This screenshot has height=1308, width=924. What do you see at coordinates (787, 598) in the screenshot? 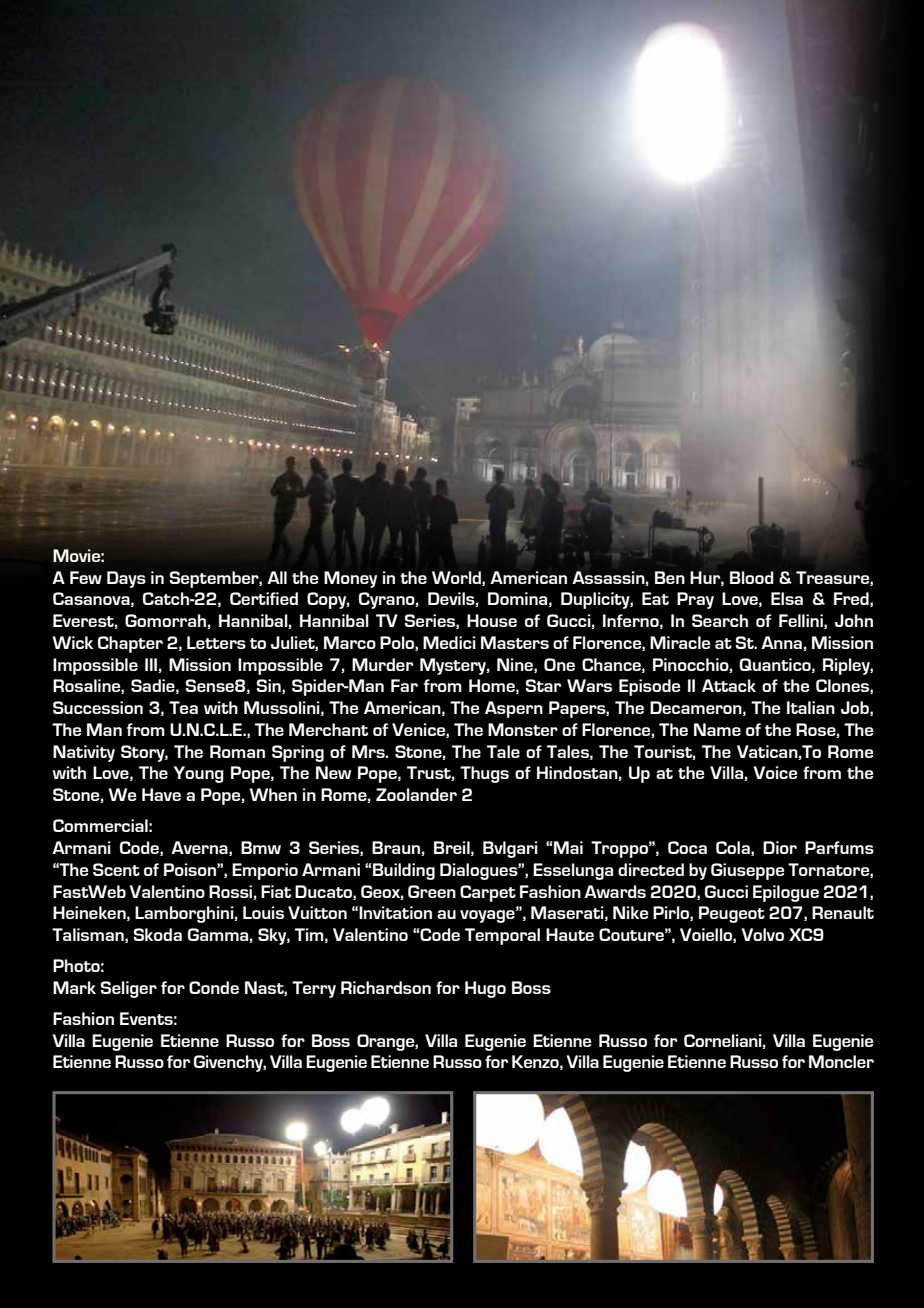
I see `Elsa` at bounding box center [787, 598].
